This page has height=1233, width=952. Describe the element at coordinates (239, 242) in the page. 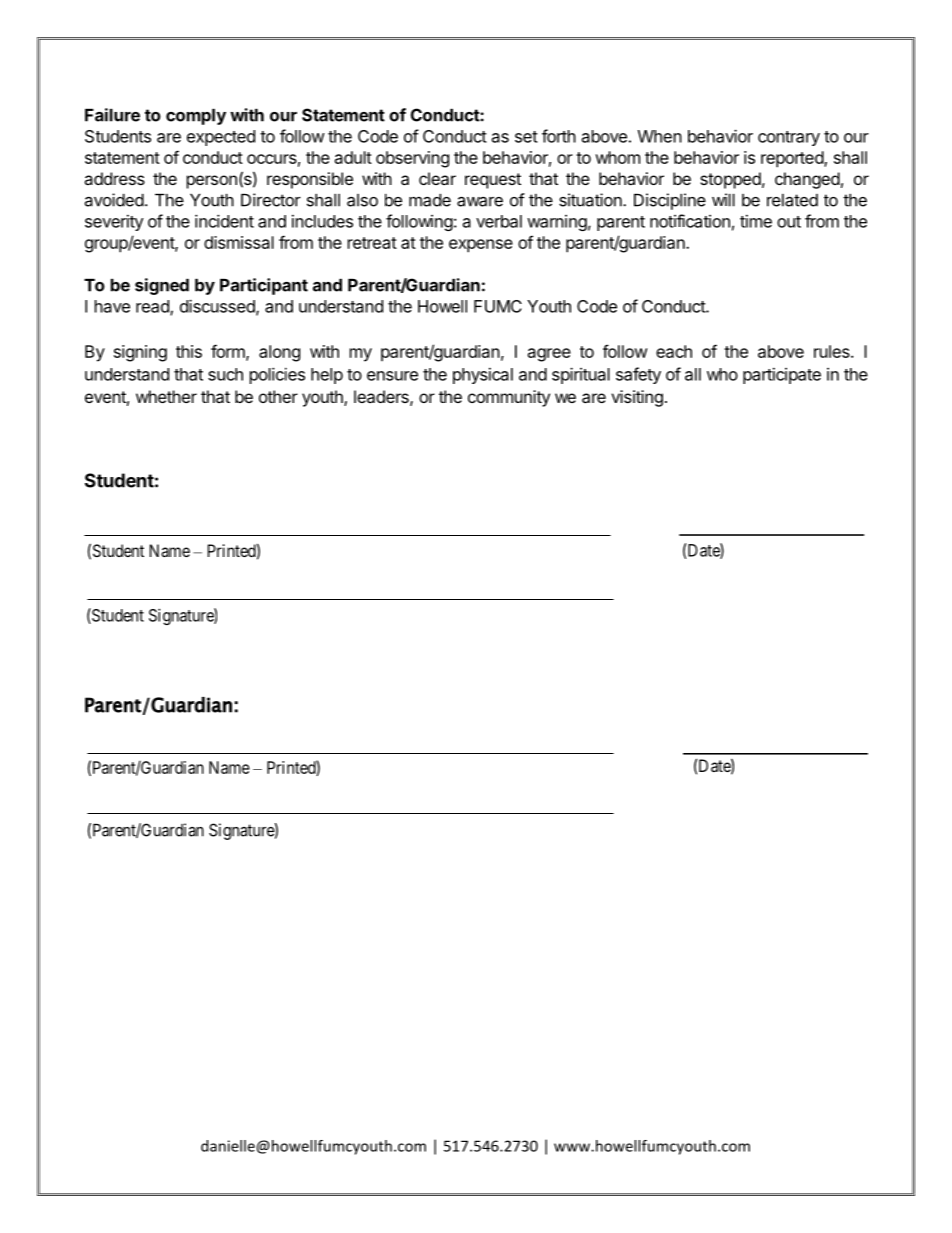

I see `dismissal` at that location.
